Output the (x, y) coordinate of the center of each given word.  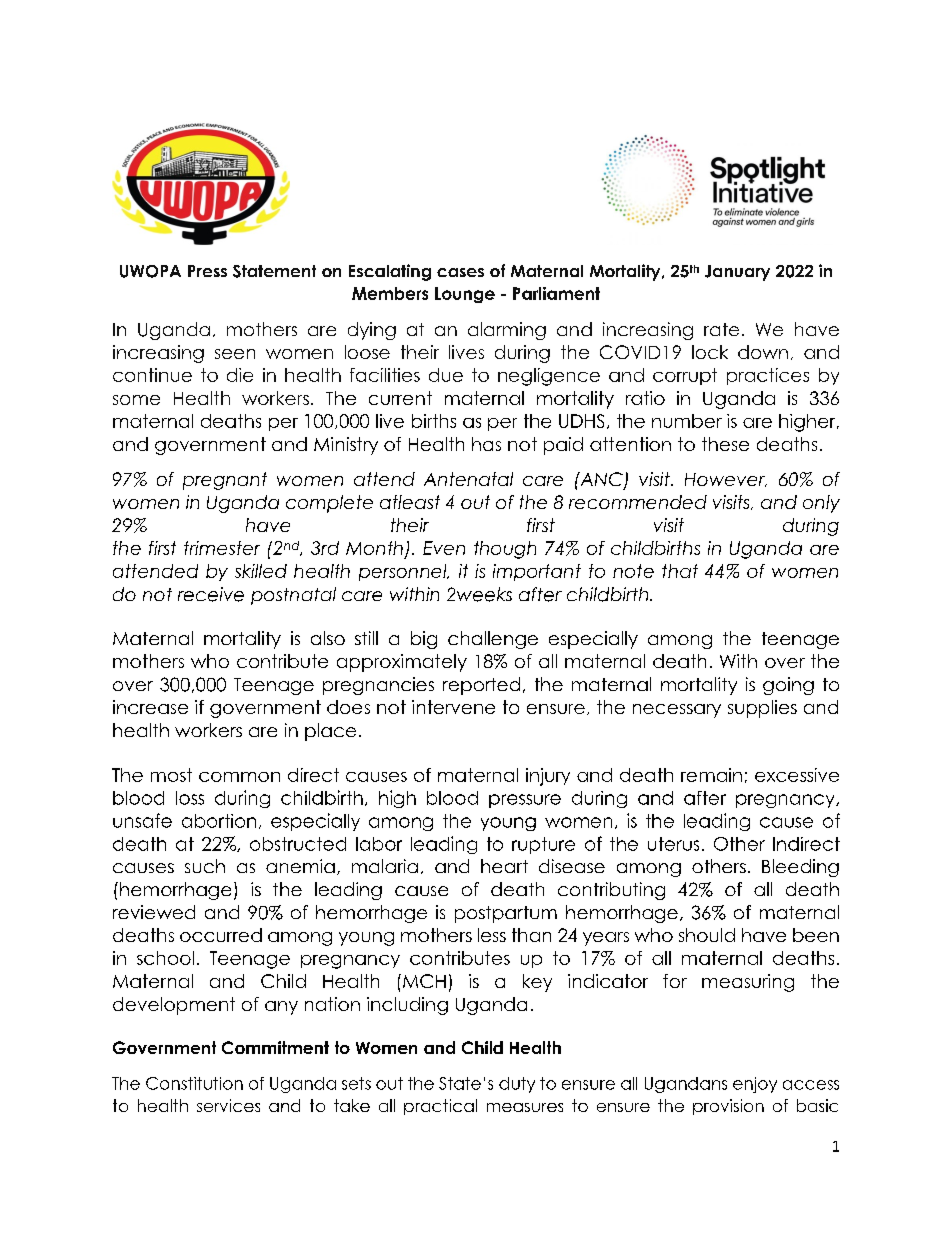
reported (481, 686)
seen (235, 354)
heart (504, 866)
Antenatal (468, 479)
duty (517, 1085)
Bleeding (800, 868)
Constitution (194, 1083)
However (726, 480)
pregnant (225, 481)
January (737, 273)
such (205, 866)
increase (150, 707)
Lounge (465, 295)
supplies (762, 709)
